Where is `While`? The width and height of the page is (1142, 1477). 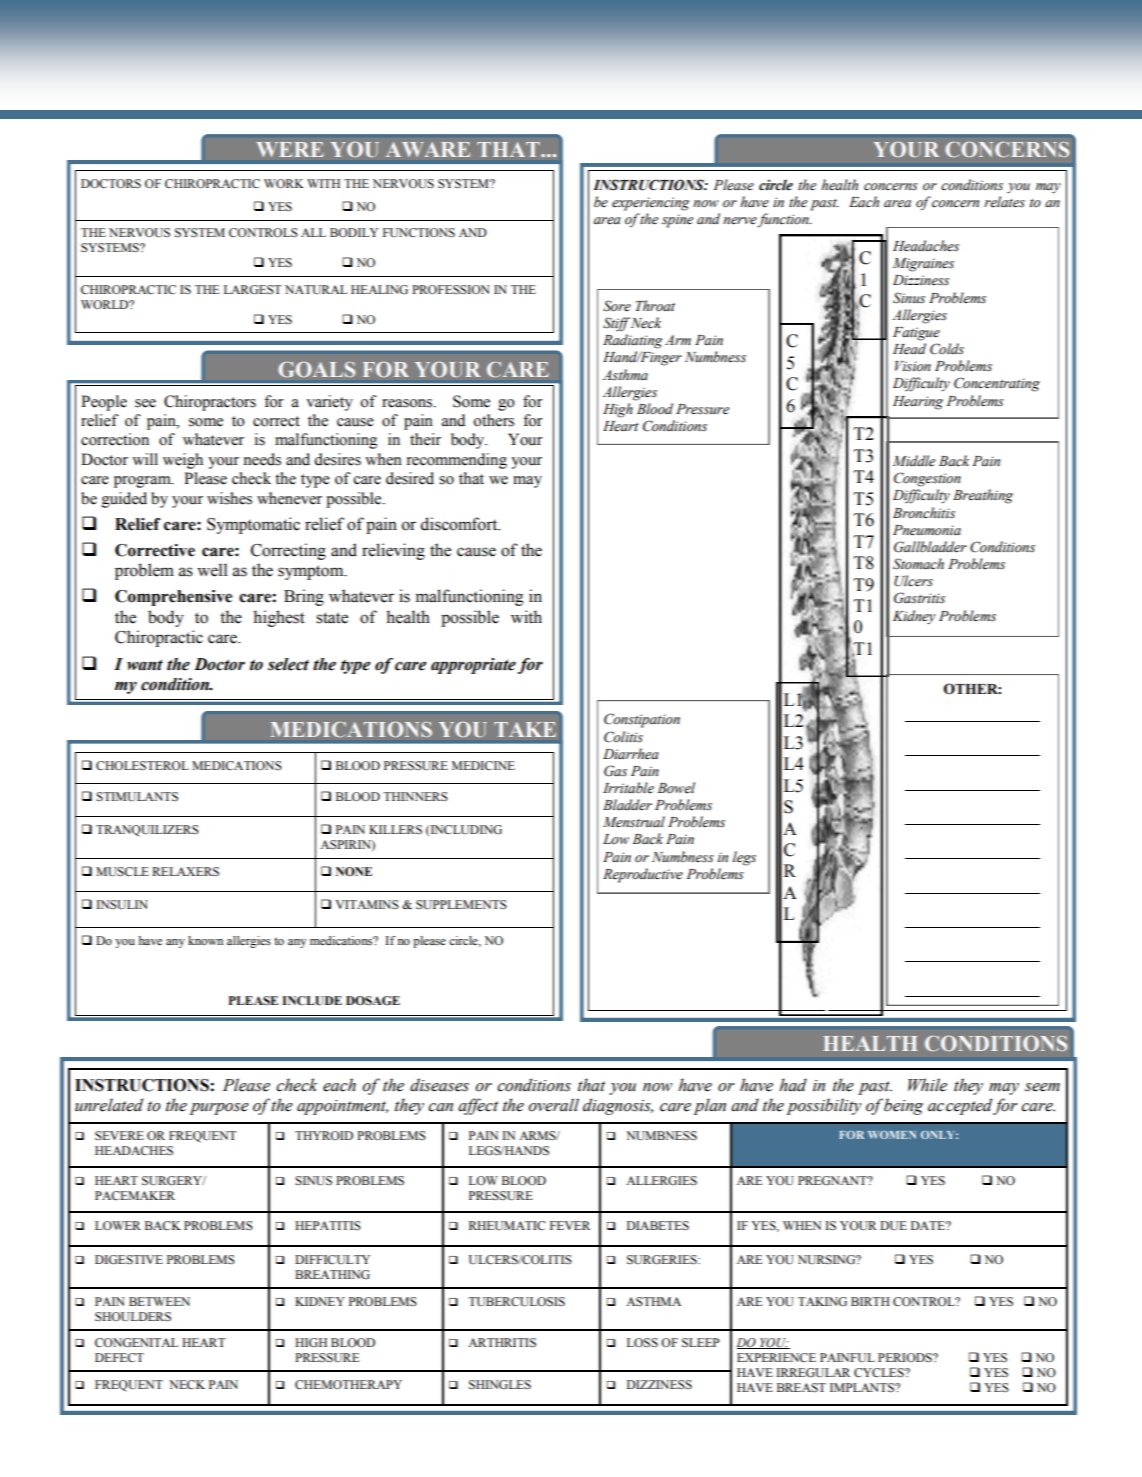 While is located at coordinates (927, 1085).
